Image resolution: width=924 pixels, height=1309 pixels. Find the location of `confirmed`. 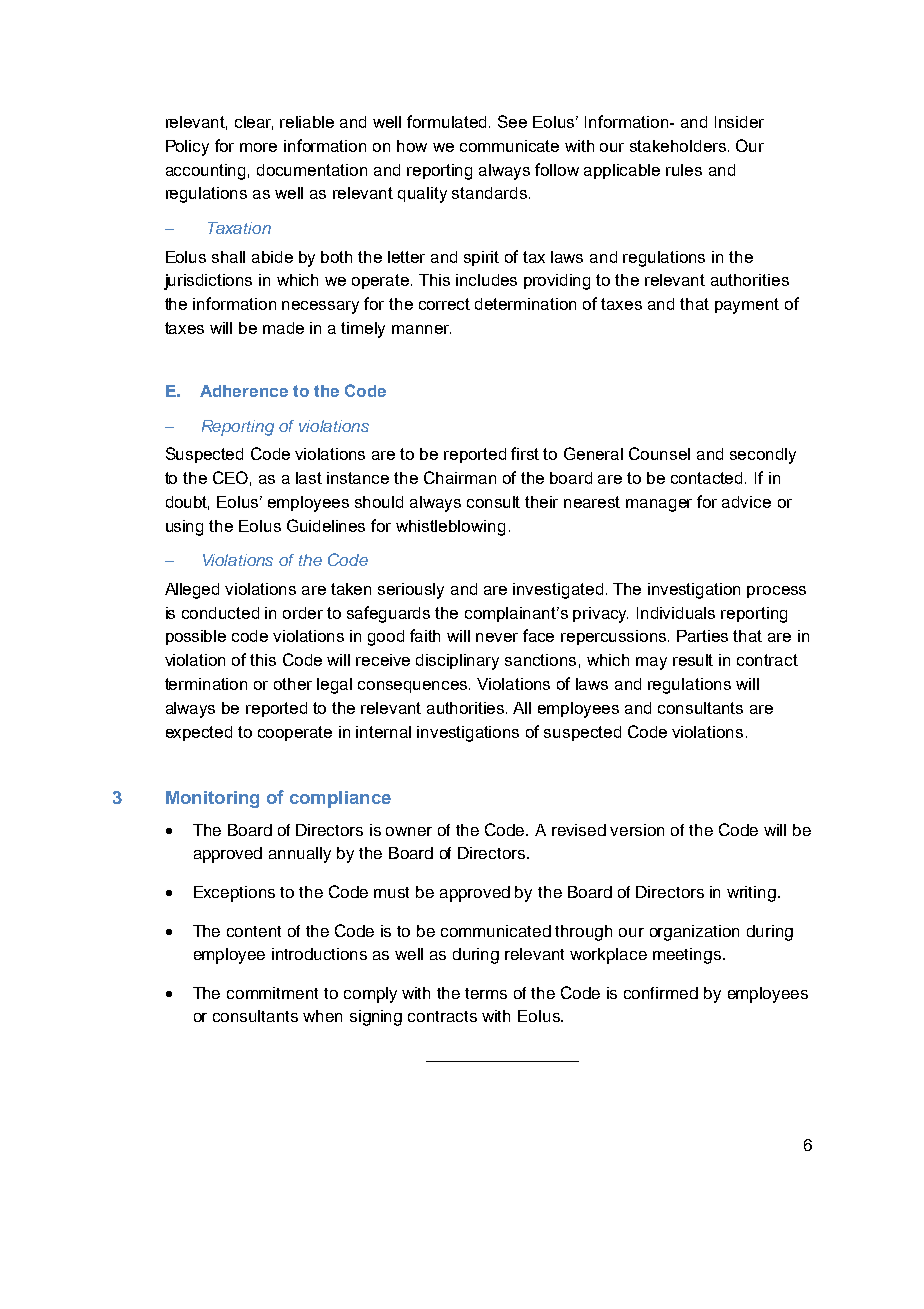

confirmed is located at coordinates (661, 993).
